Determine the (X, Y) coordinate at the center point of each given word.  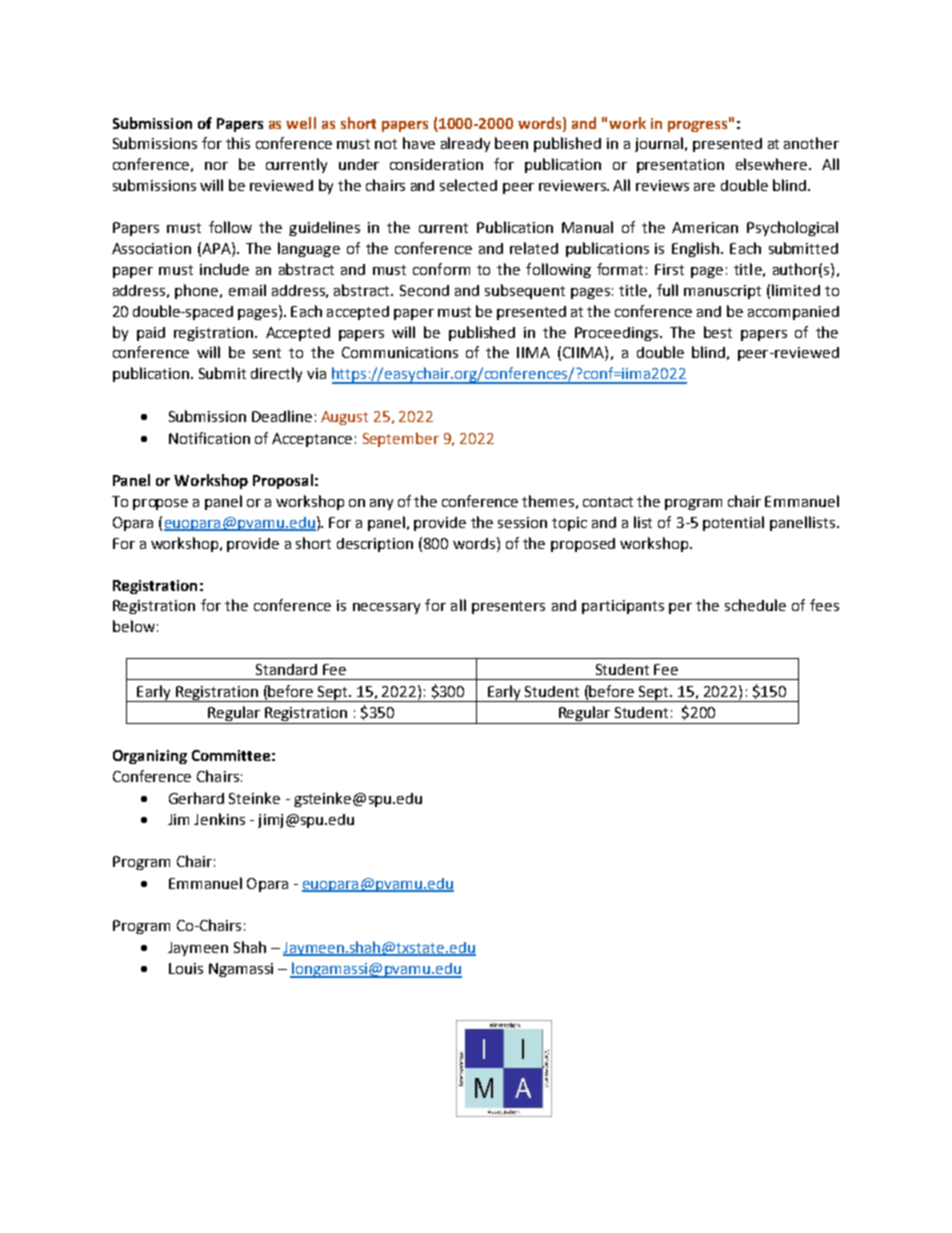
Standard (286, 669)
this (238, 143)
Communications (400, 352)
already (465, 144)
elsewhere (773, 164)
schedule (755, 605)
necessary (386, 608)
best (718, 332)
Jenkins (219, 819)
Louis (186, 968)
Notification (209, 438)
